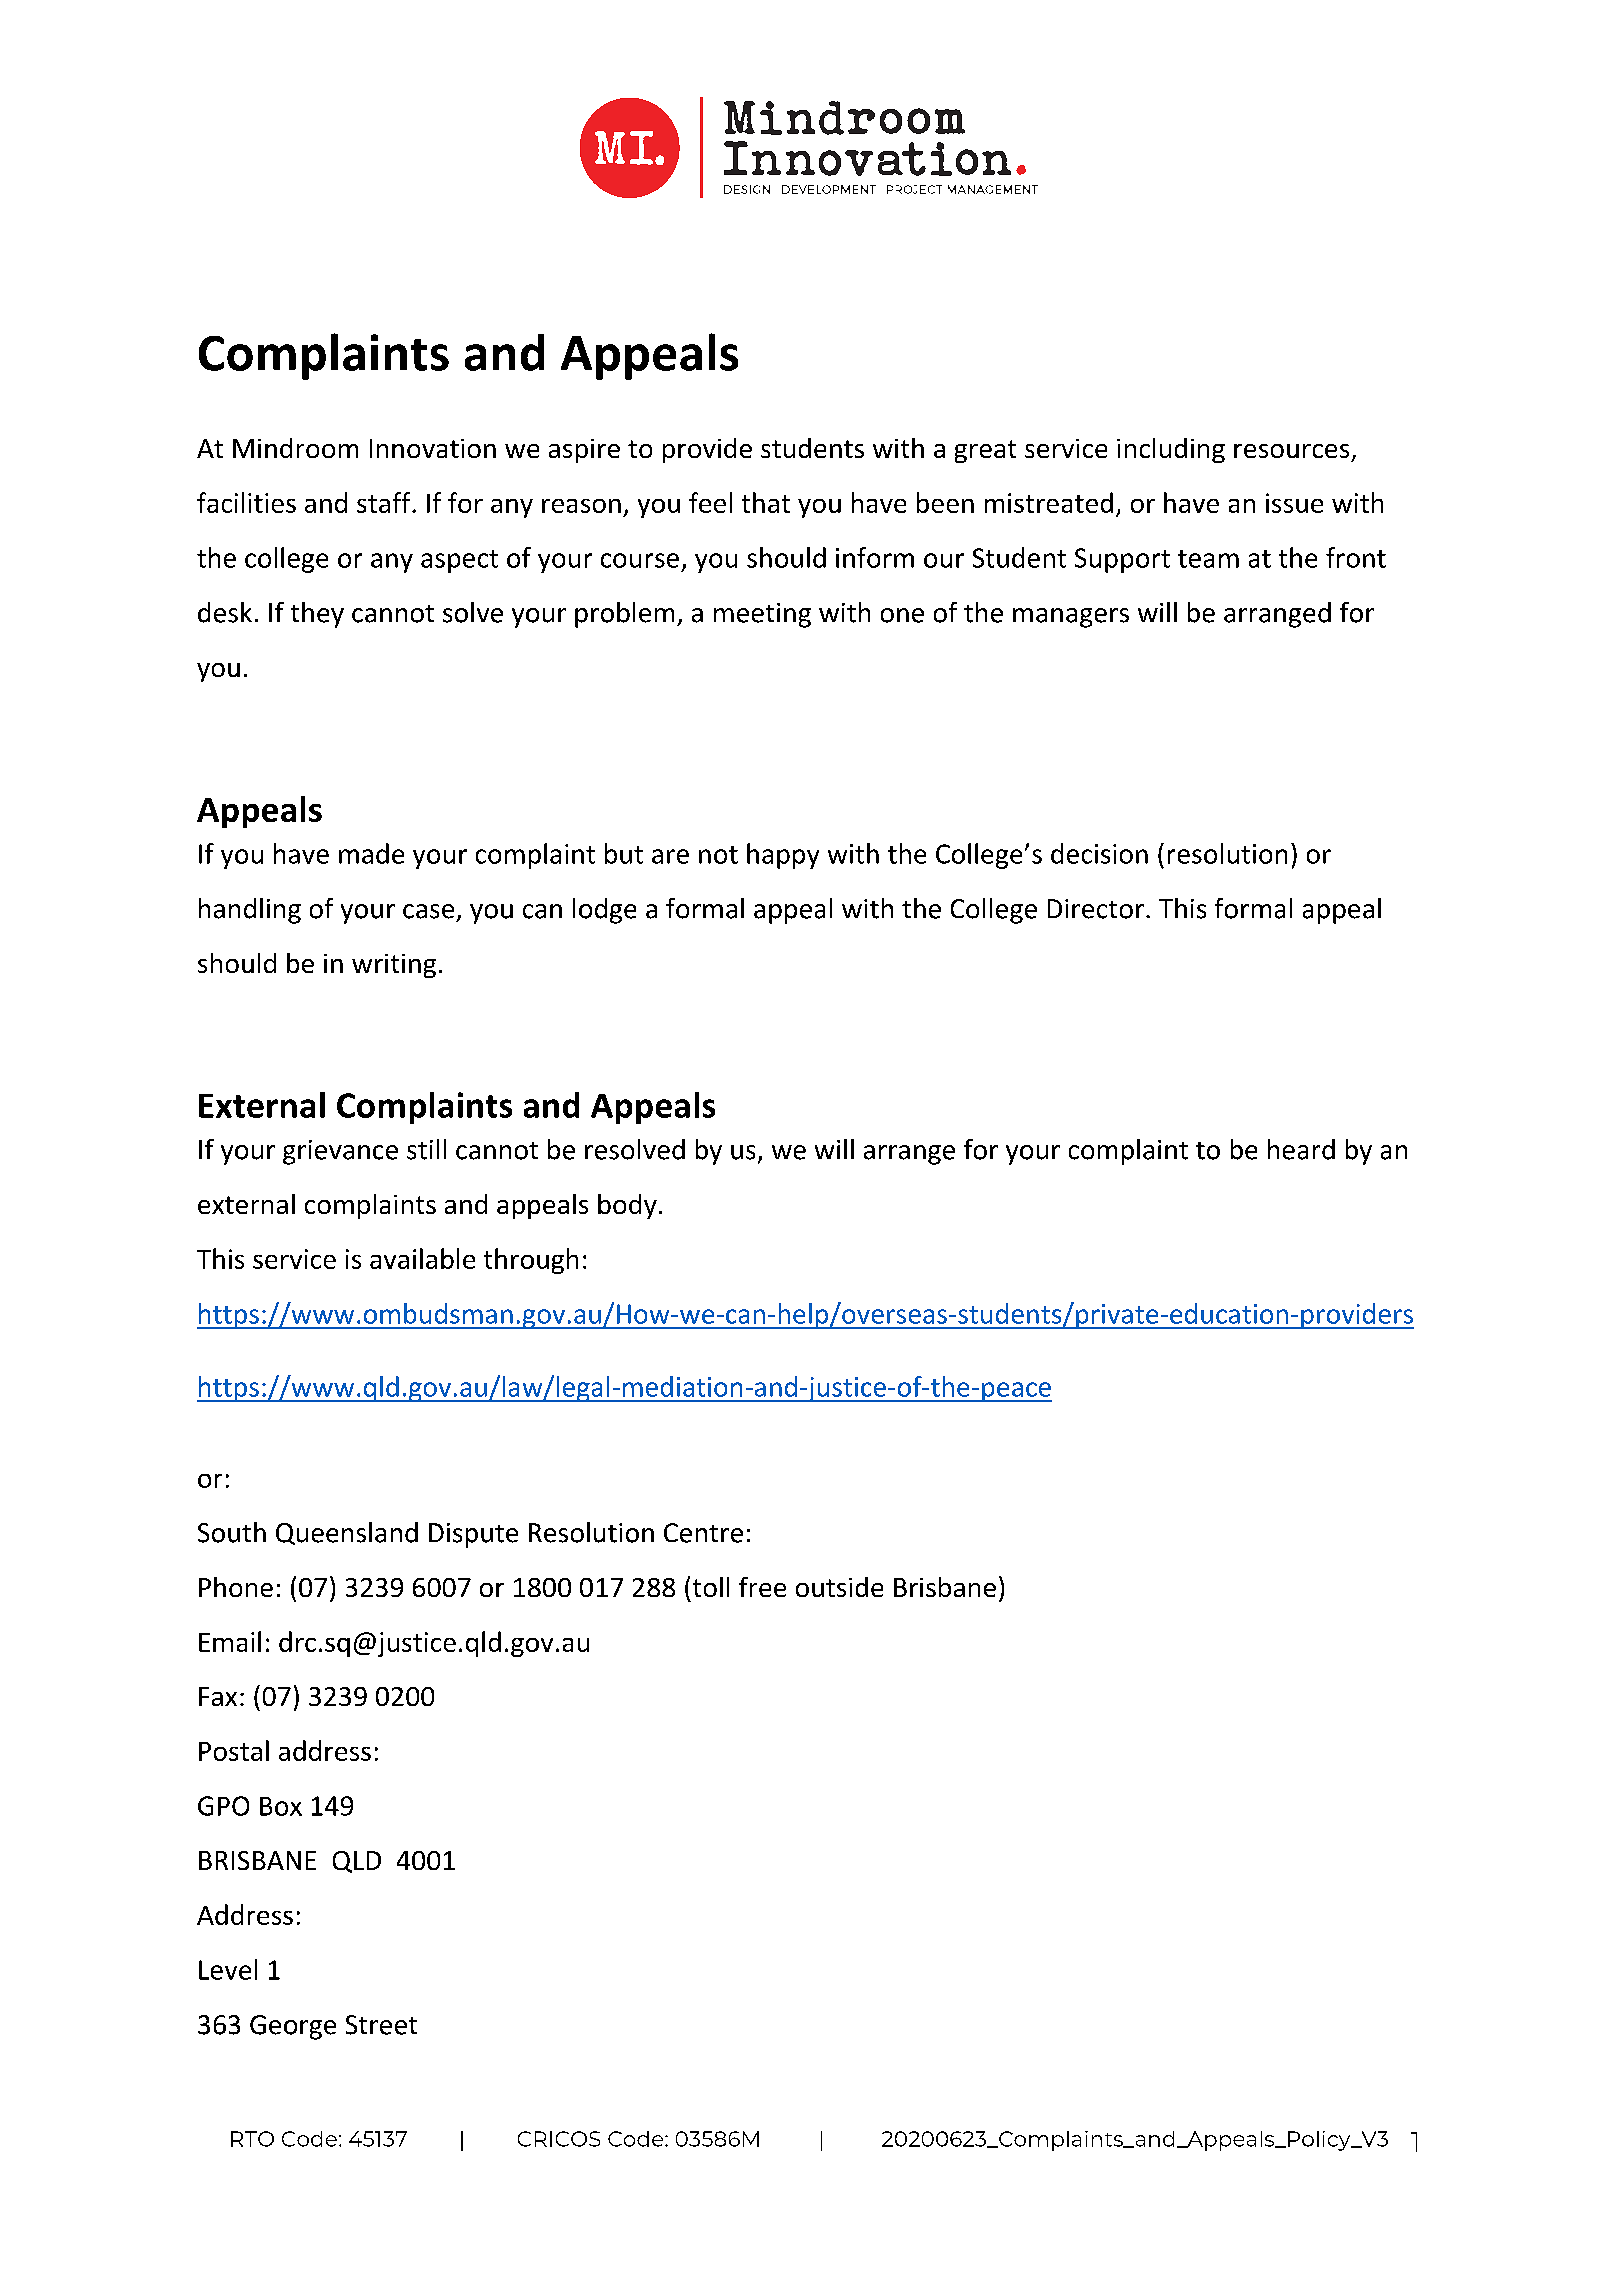 The width and height of the image is (1615, 2286). What do you see at coordinates (766, 502) in the image?
I see `that` at bounding box center [766, 502].
